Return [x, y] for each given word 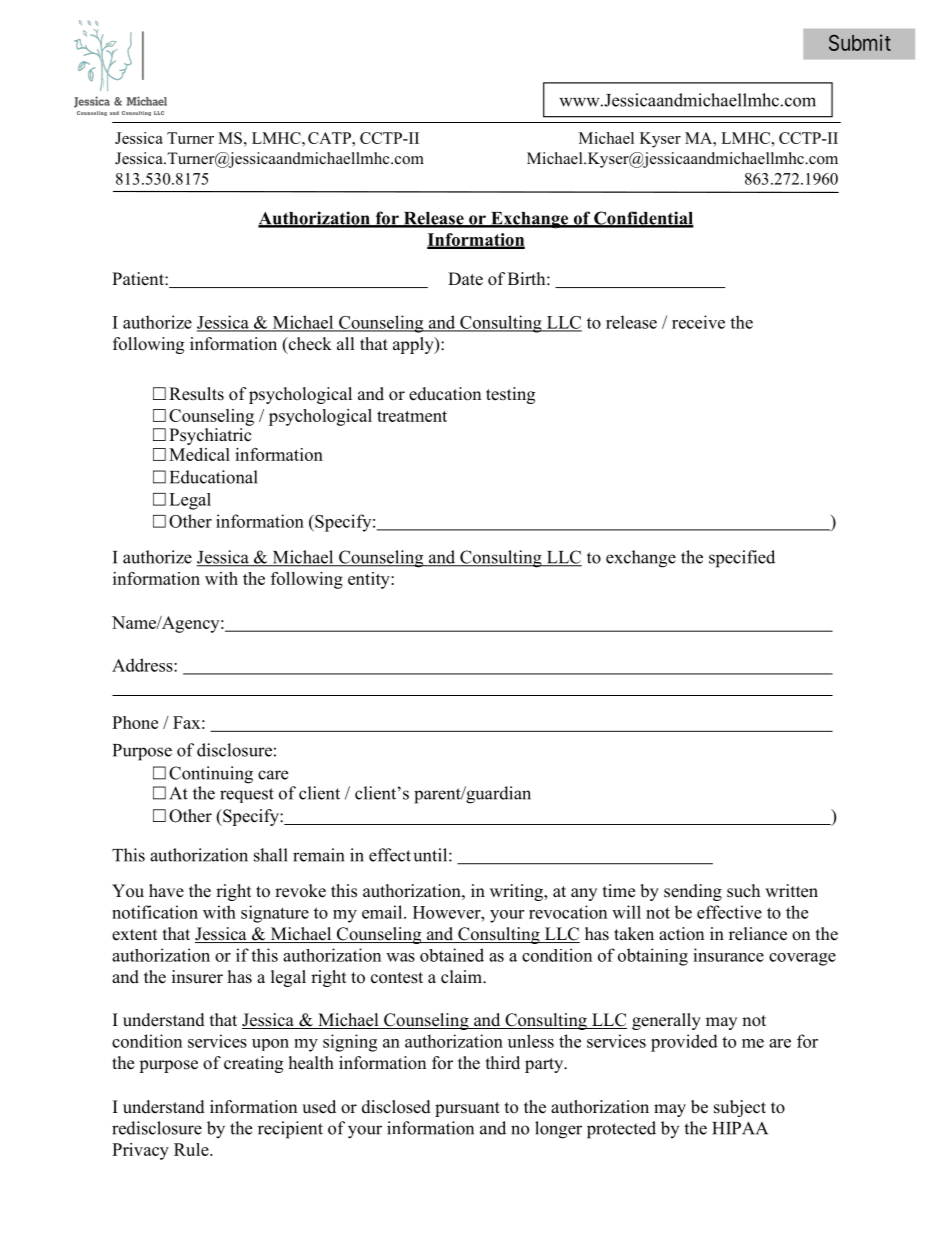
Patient [139, 279]
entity [370, 580]
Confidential [643, 219]
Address [143, 665]
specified [742, 559]
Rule [192, 1149]
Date [465, 279]
